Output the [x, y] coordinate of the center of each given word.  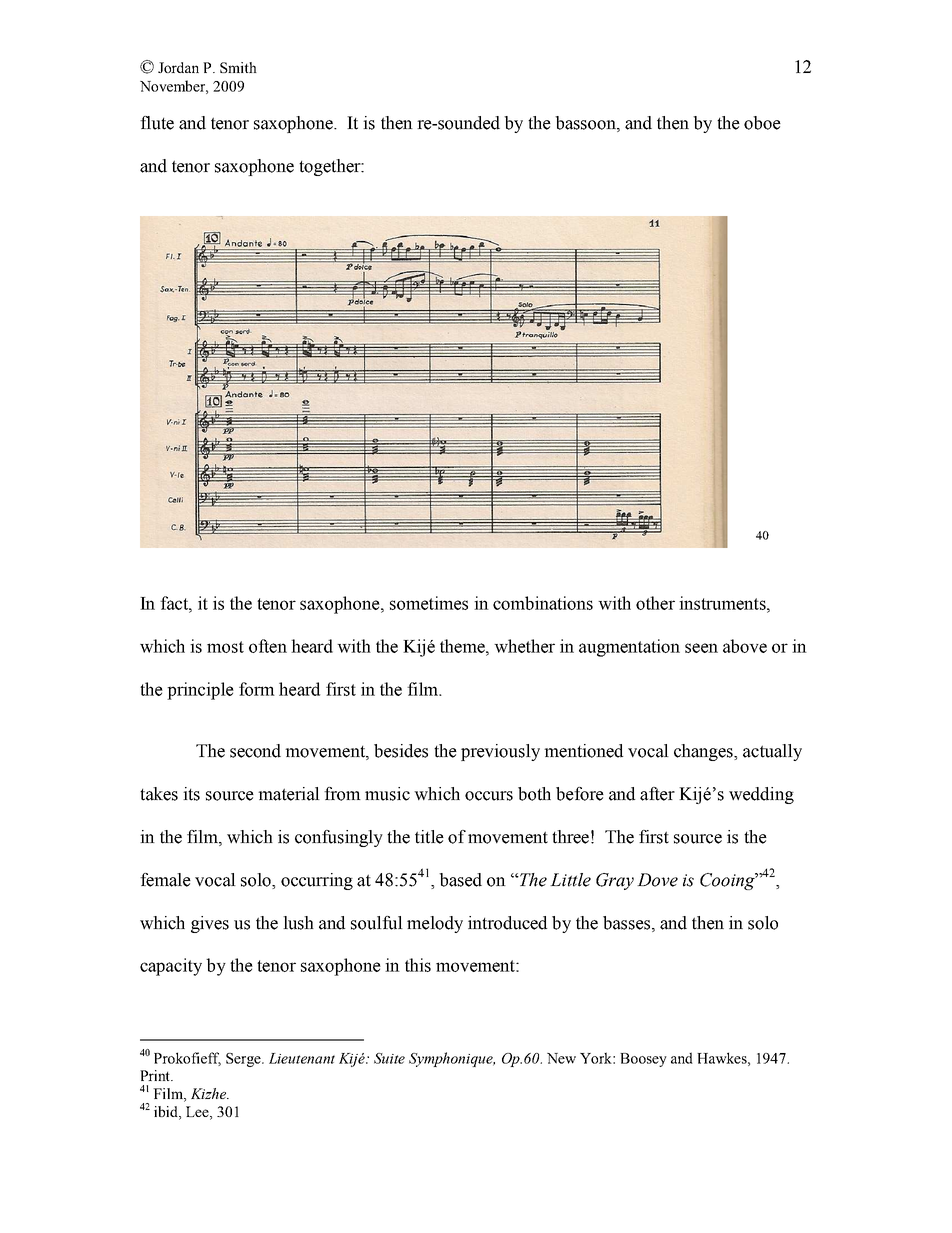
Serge [244, 1060]
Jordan [178, 67]
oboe [762, 123]
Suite [389, 1058]
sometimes [429, 603]
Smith [238, 67]
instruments [723, 603]
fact [175, 603]
